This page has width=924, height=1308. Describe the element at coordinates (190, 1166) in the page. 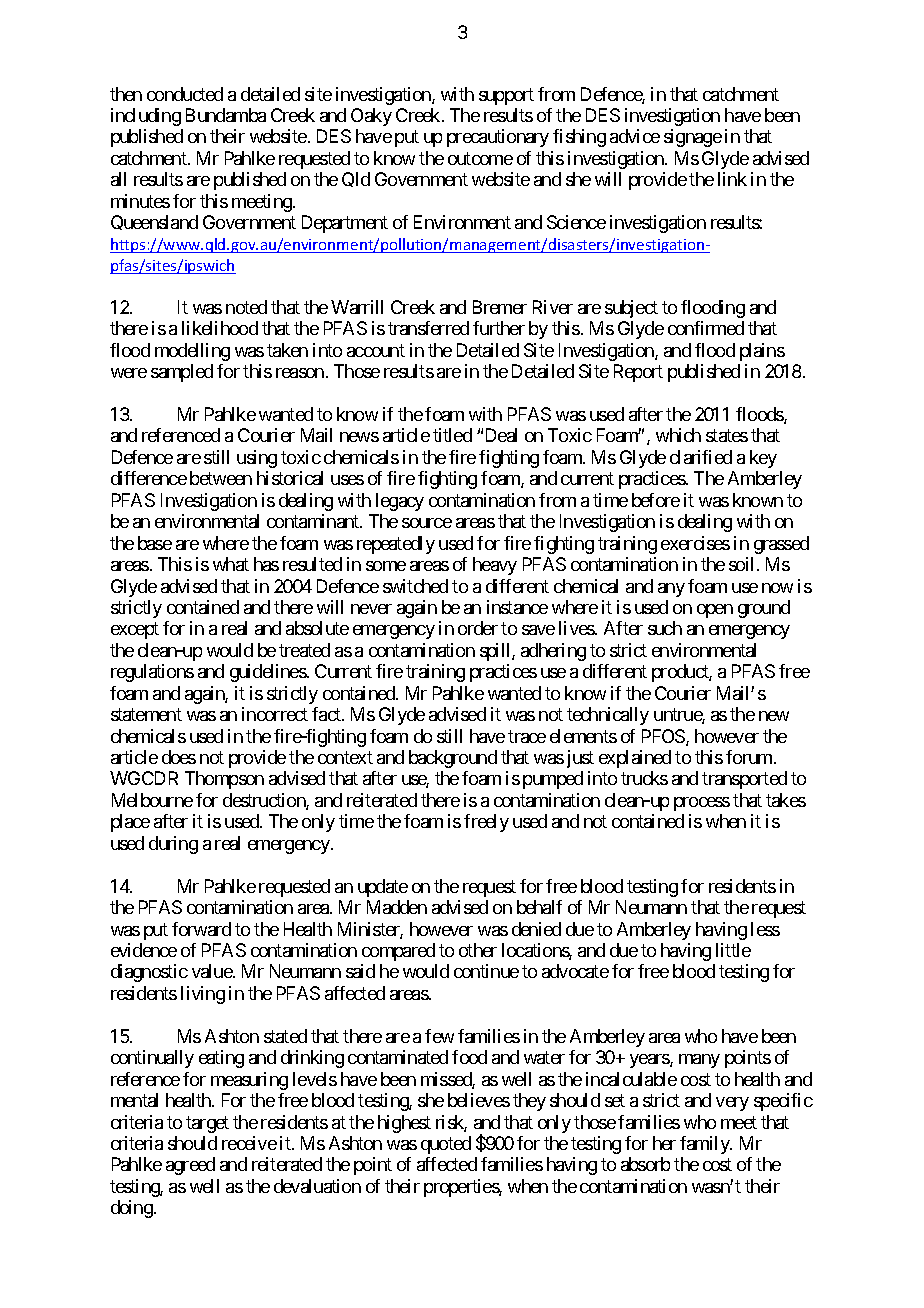

I see `agreed` at that location.
